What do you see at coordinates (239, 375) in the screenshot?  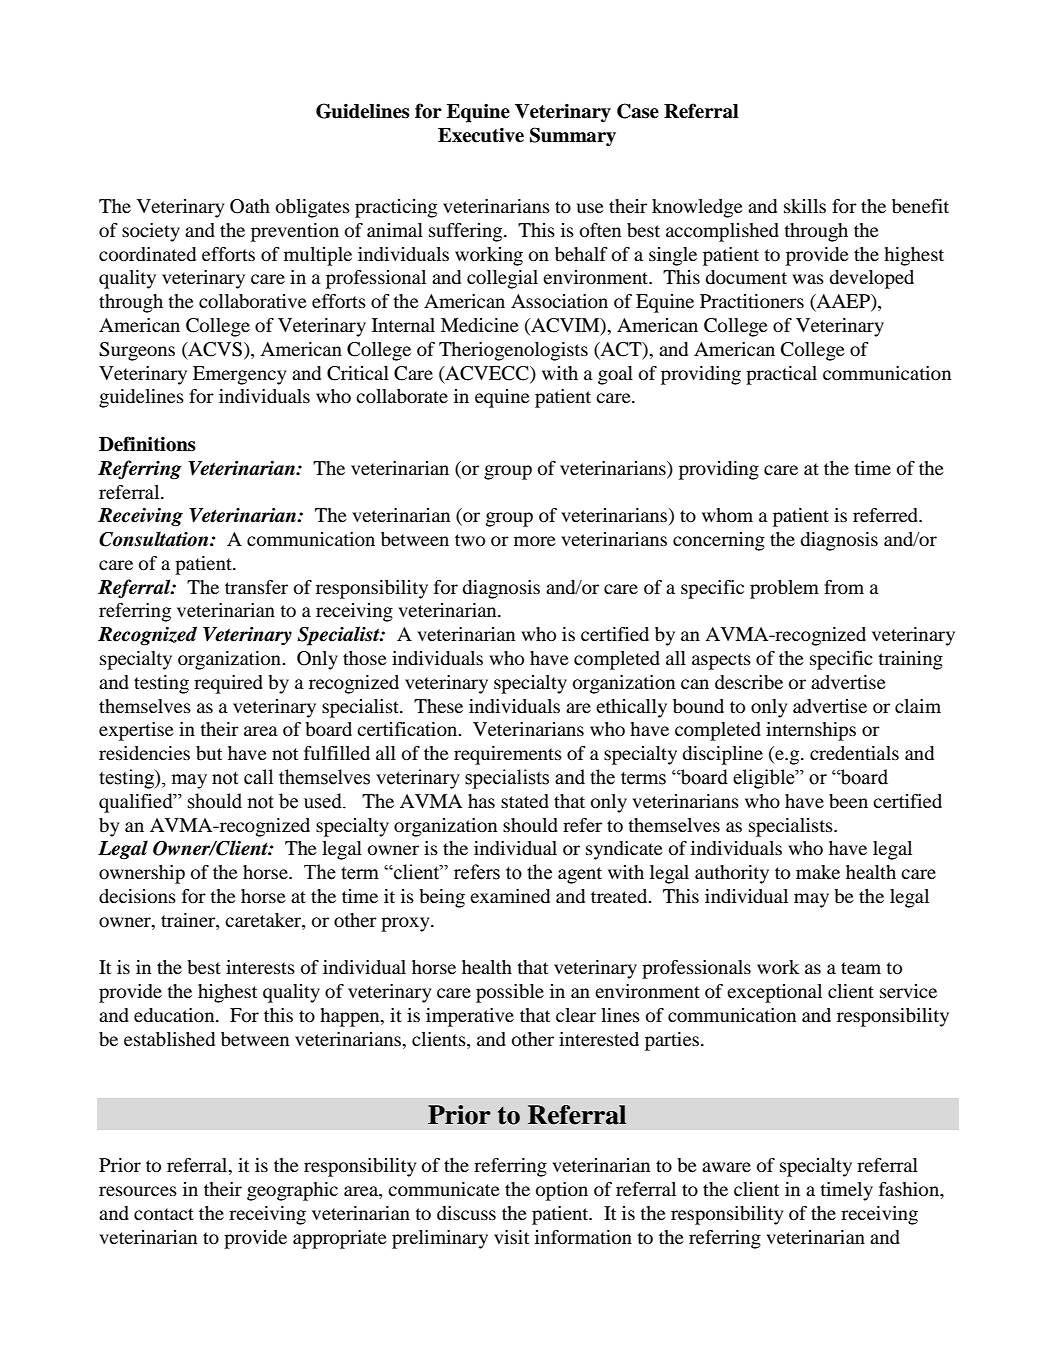 I see `Emergency` at bounding box center [239, 375].
